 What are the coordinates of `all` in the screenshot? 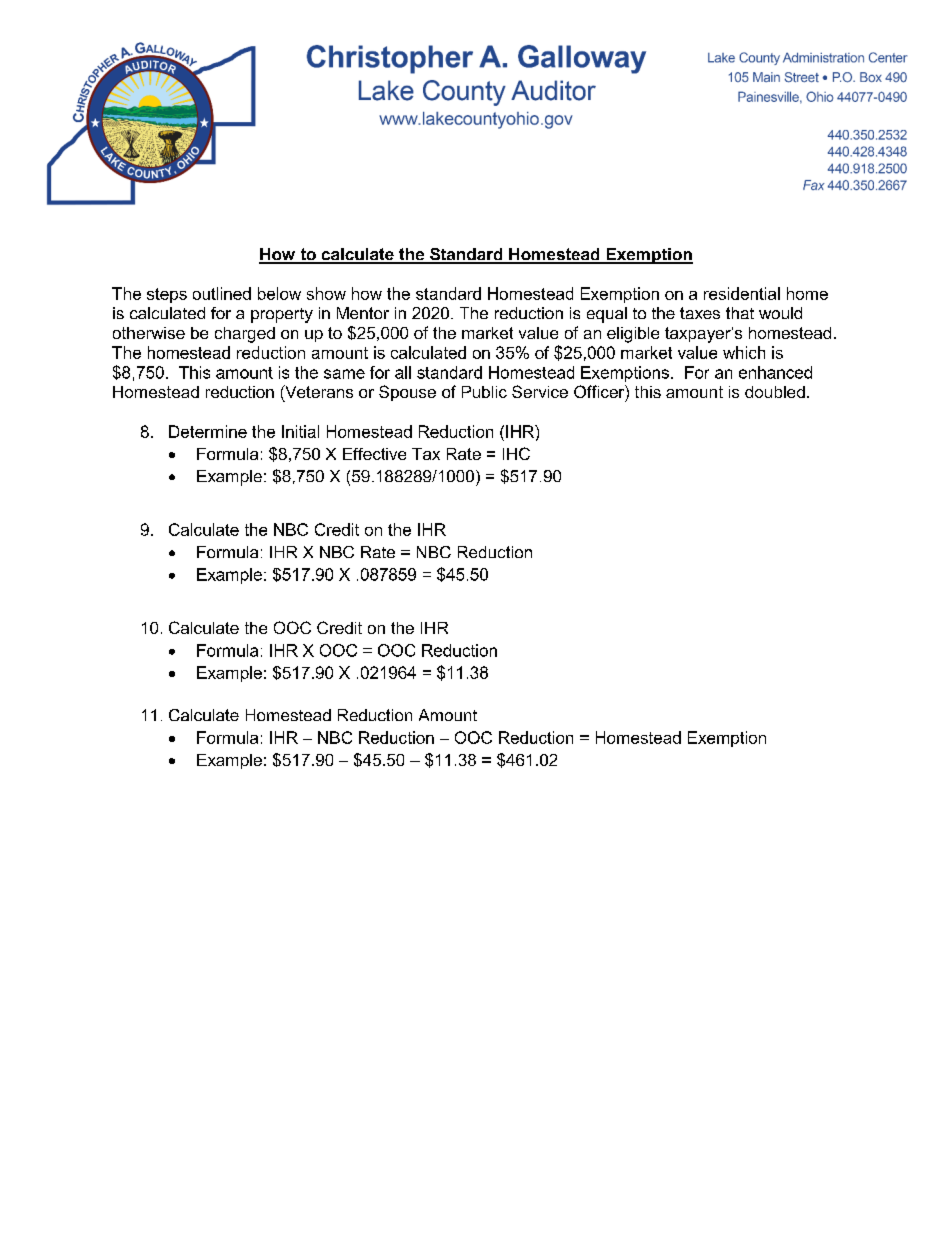 It's located at (403, 372).
